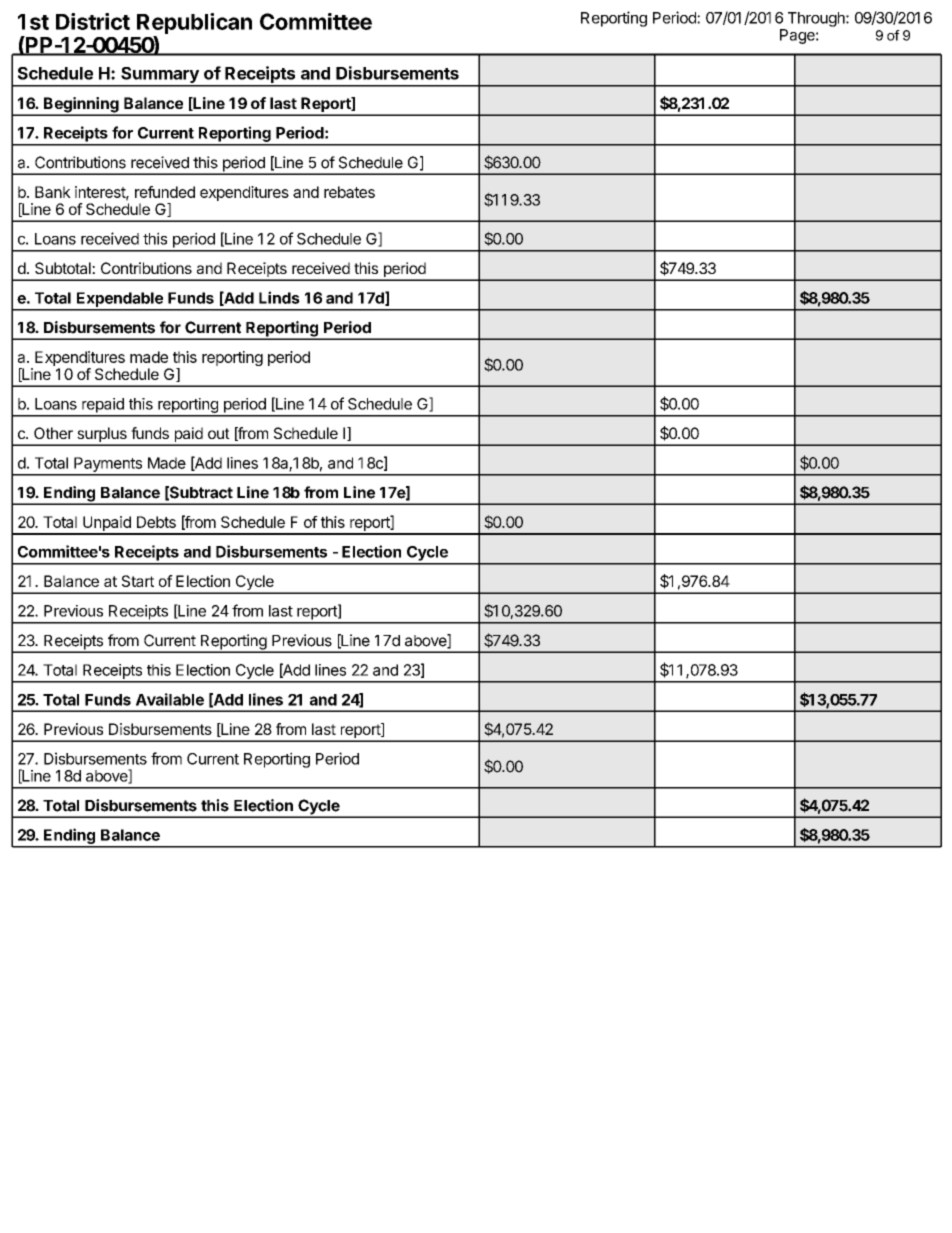 This document has height=1233, width=952. I want to click on Summary, so click(160, 76).
